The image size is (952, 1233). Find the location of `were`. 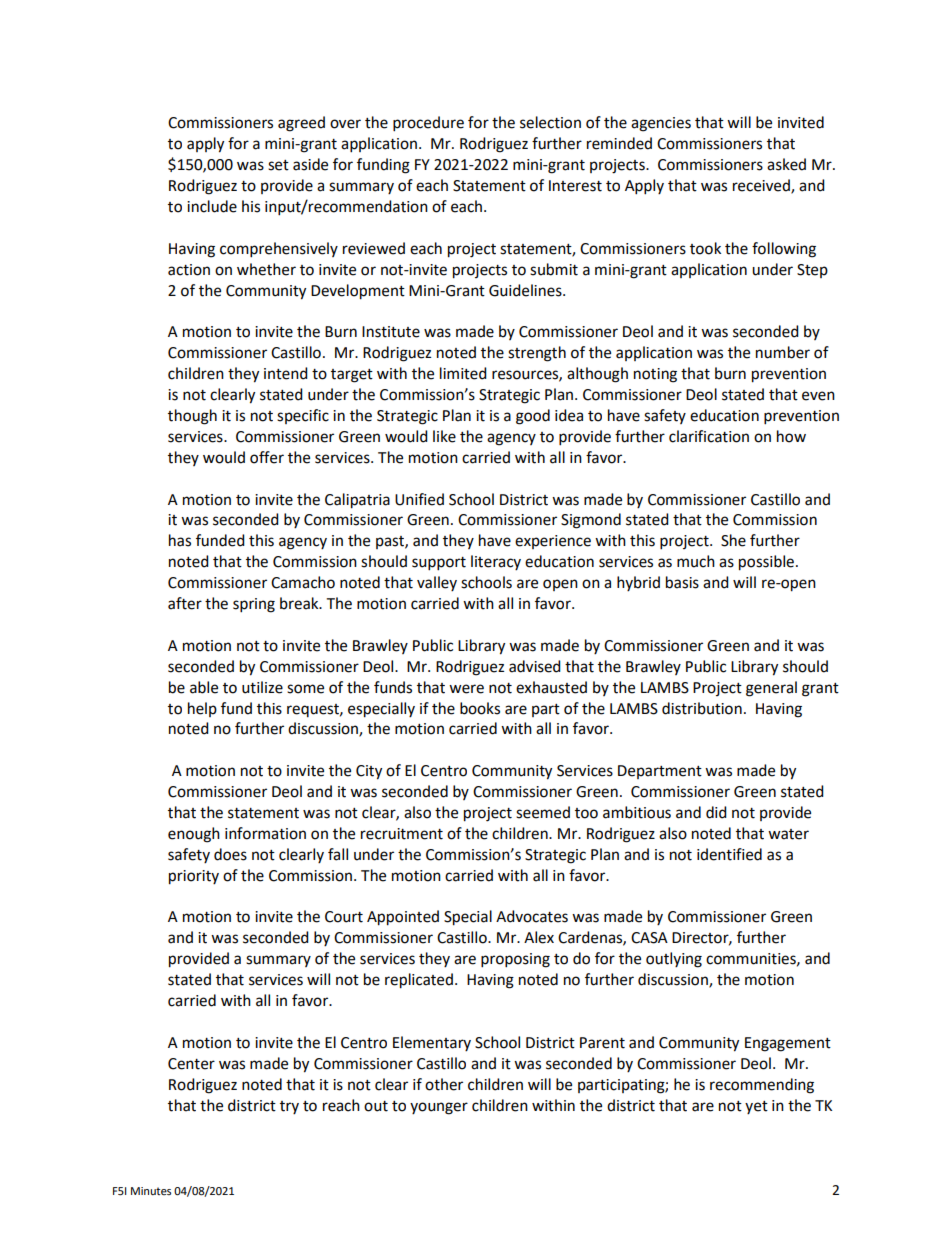

were is located at coordinates (466, 689).
